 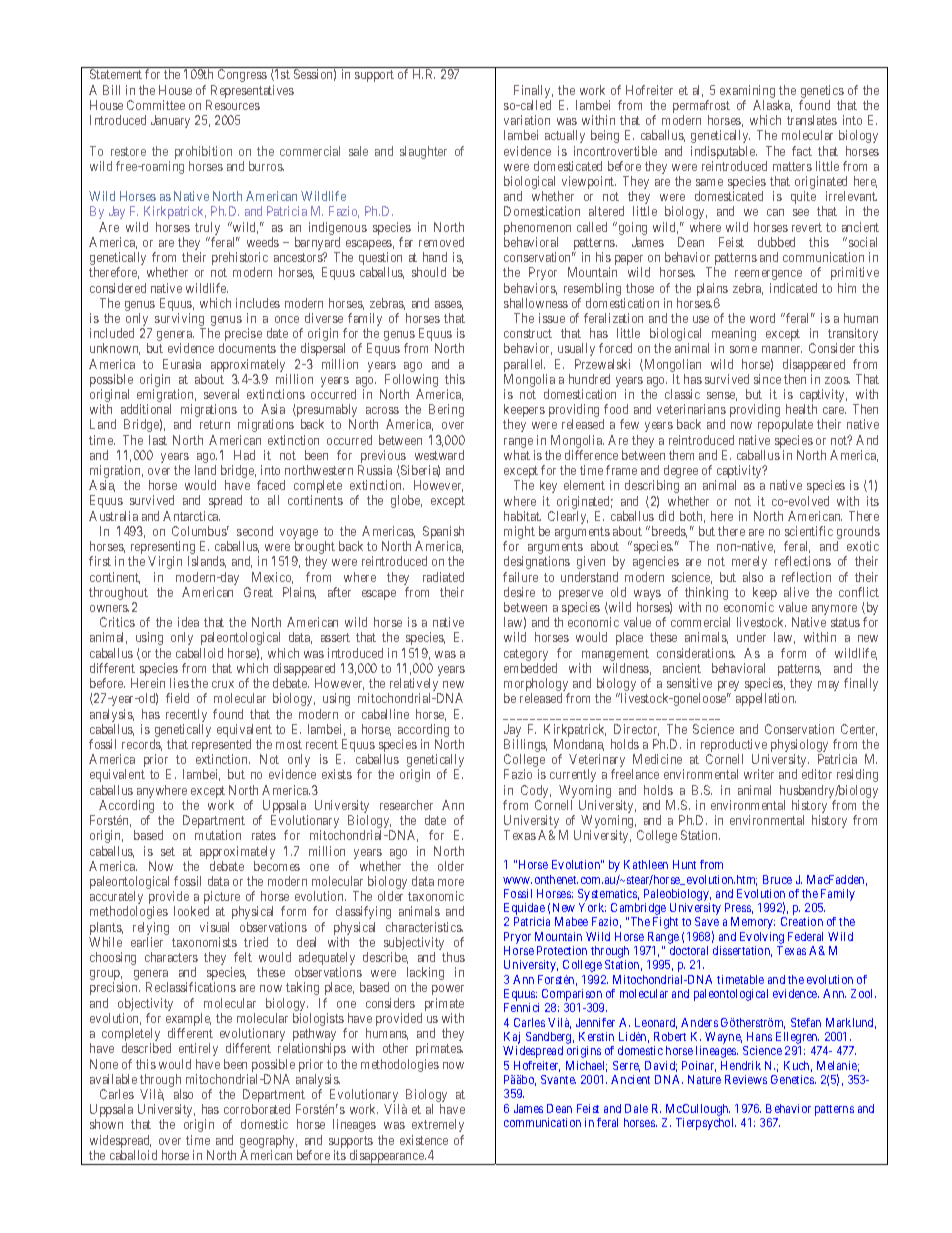 I want to click on construct, so click(x=528, y=333).
